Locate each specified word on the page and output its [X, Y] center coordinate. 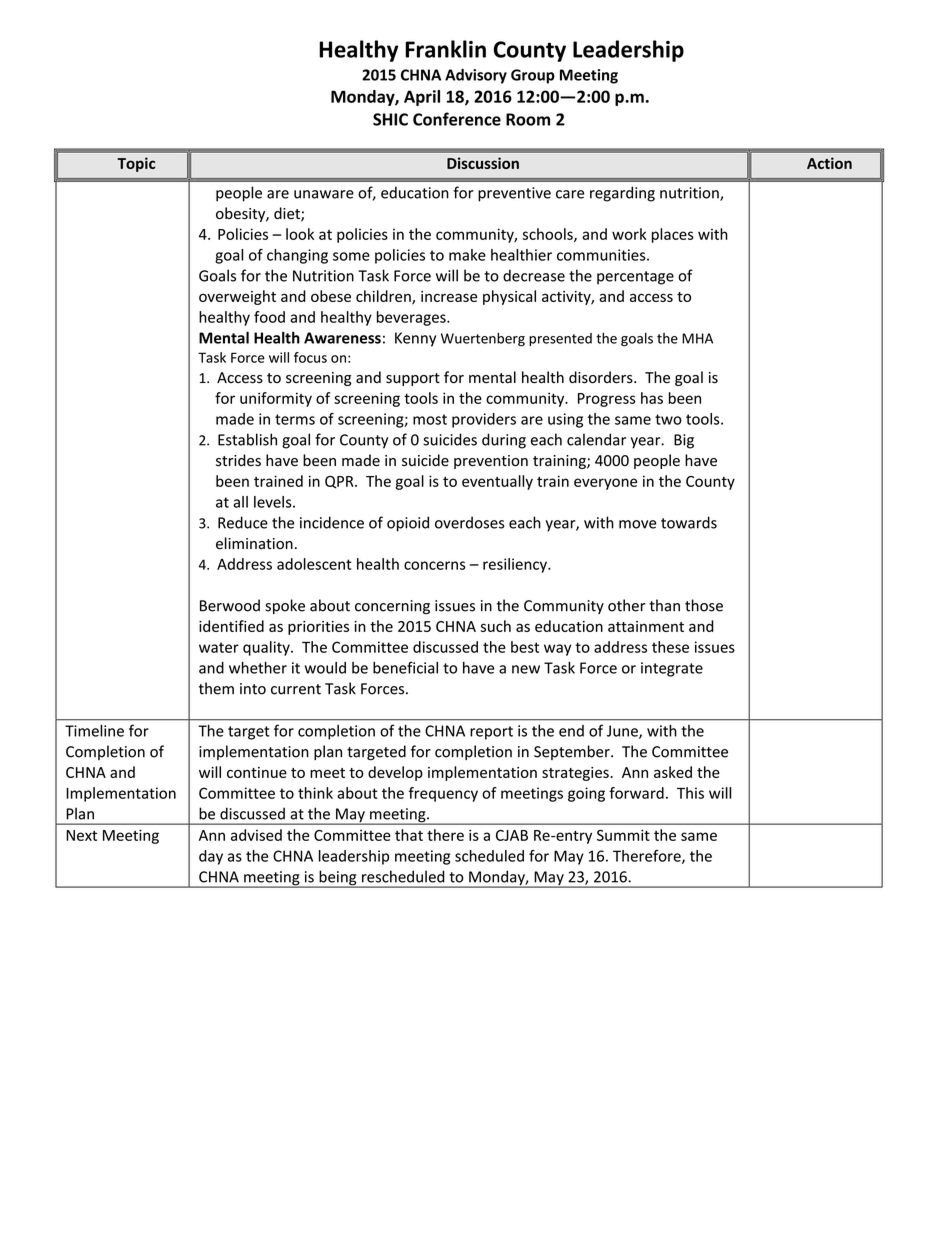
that [409, 835]
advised [256, 835]
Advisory [476, 76]
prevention [491, 462]
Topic [136, 164]
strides [238, 460]
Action [829, 163]
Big [684, 441]
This [690, 793]
